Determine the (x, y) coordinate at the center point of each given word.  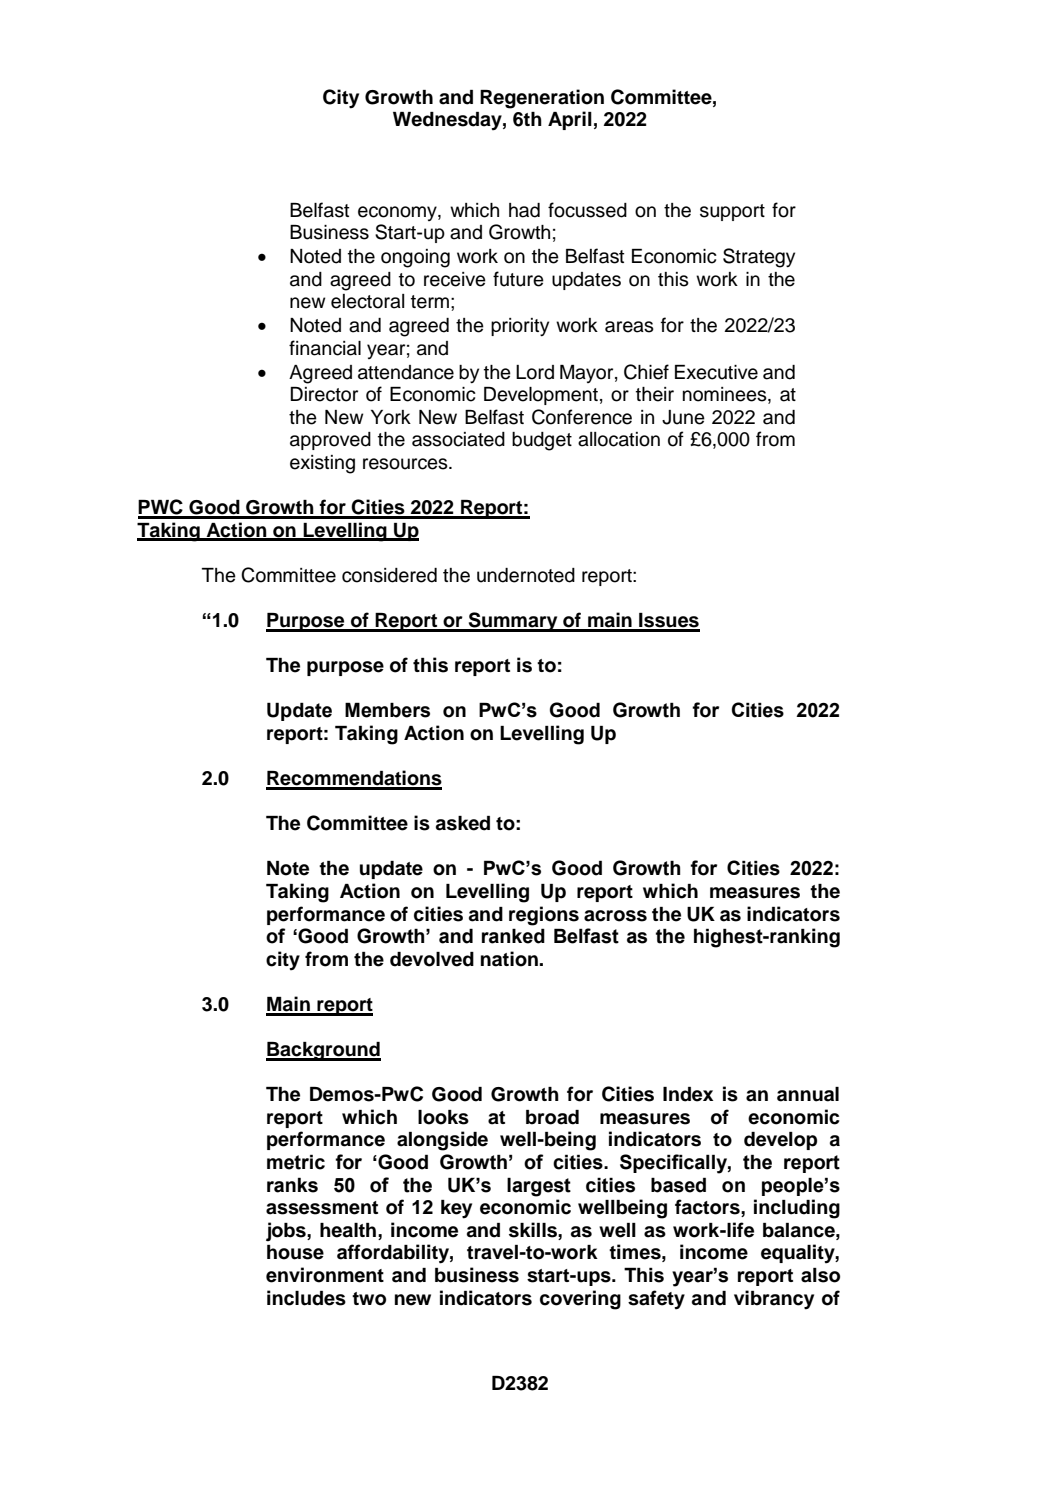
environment (325, 1275)
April (570, 120)
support (732, 212)
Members (387, 710)
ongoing (415, 258)
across (615, 916)
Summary (513, 622)
